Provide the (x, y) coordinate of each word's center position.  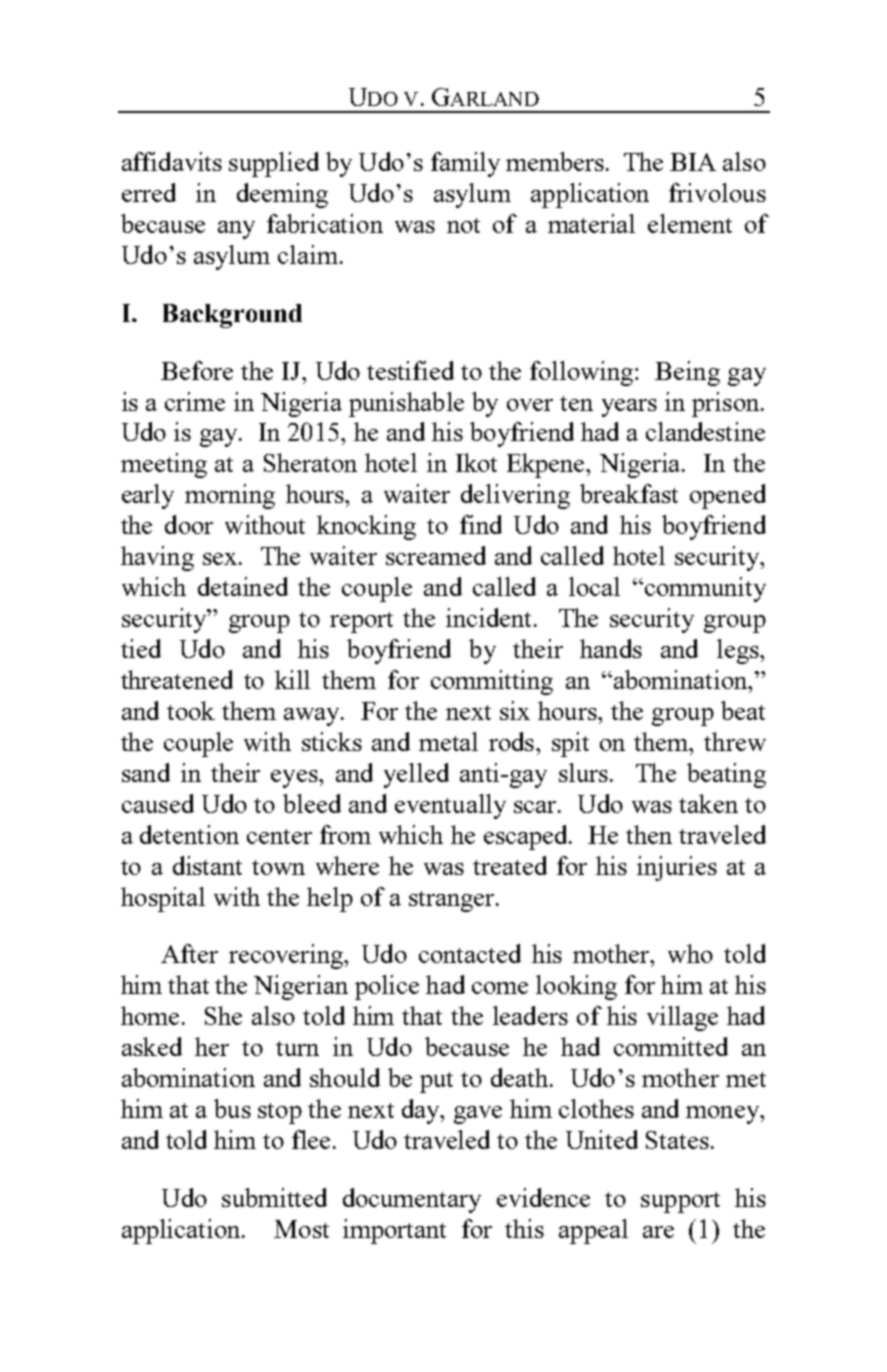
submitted (274, 1197)
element (690, 223)
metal (448, 741)
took (191, 710)
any (236, 230)
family (465, 164)
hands (611, 648)
